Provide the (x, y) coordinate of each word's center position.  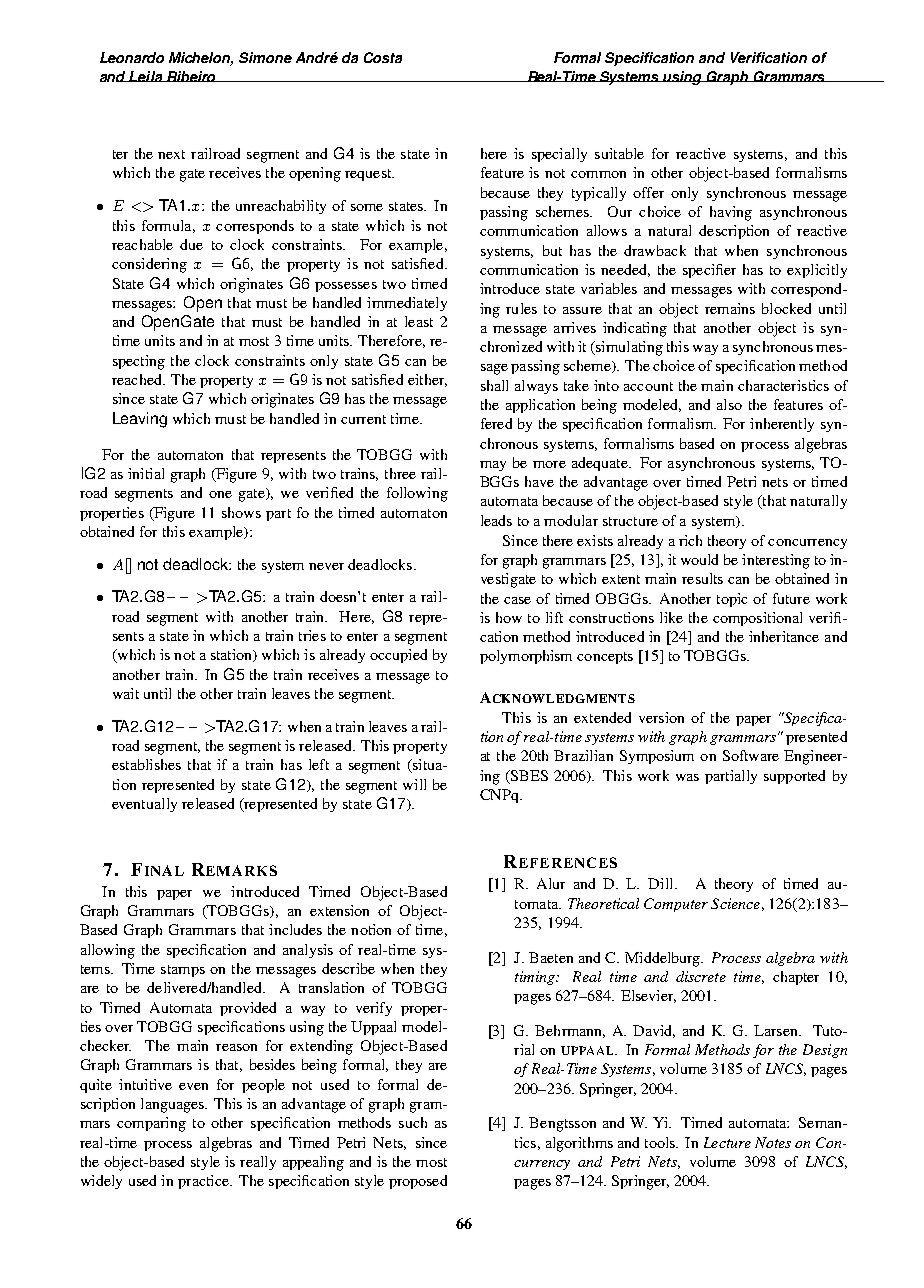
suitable (619, 153)
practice (204, 1182)
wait (126, 693)
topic (732, 600)
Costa (383, 57)
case (517, 600)
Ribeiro (191, 76)
